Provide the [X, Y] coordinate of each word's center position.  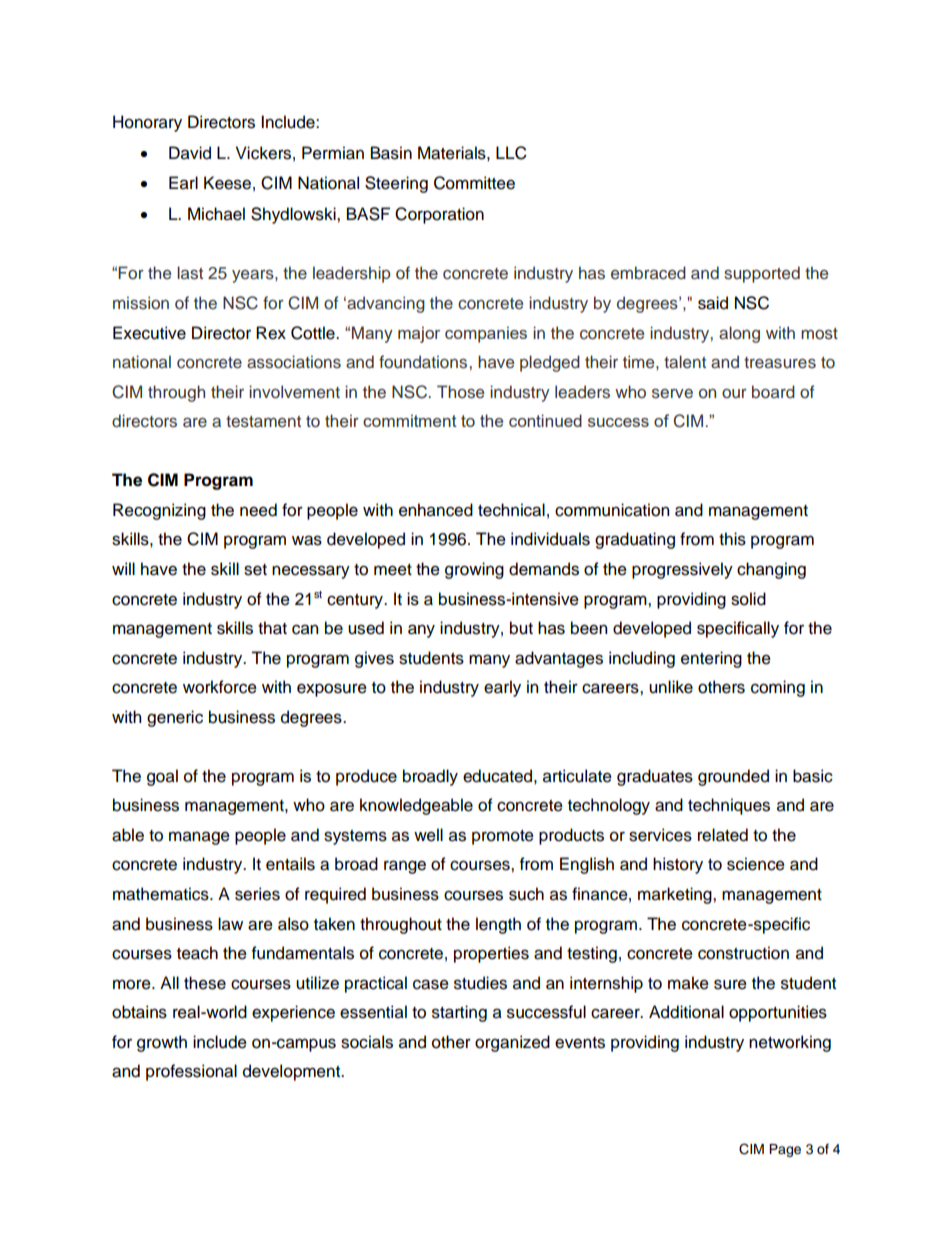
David [190, 153]
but [521, 628]
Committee [474, 183]
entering [711, 659]
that [272, 628]
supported [762, 274]
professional [191, 1072]
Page [785, 1150]
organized [512, 1043]
